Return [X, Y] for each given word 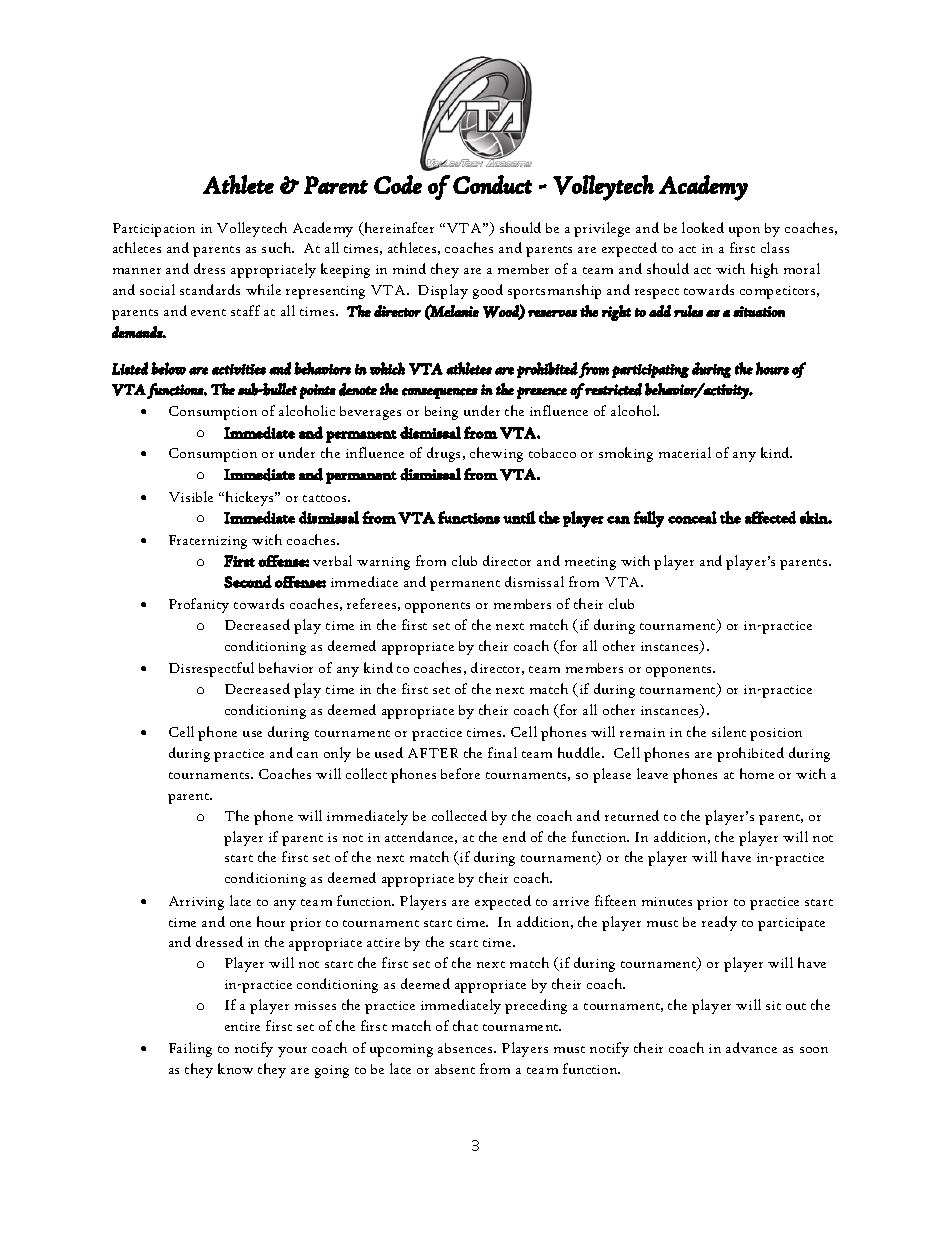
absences [466, 1048]
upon [744, 232]
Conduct [492, 184]
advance [751, 1047]
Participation [154, 230]
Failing [190, 1049]
